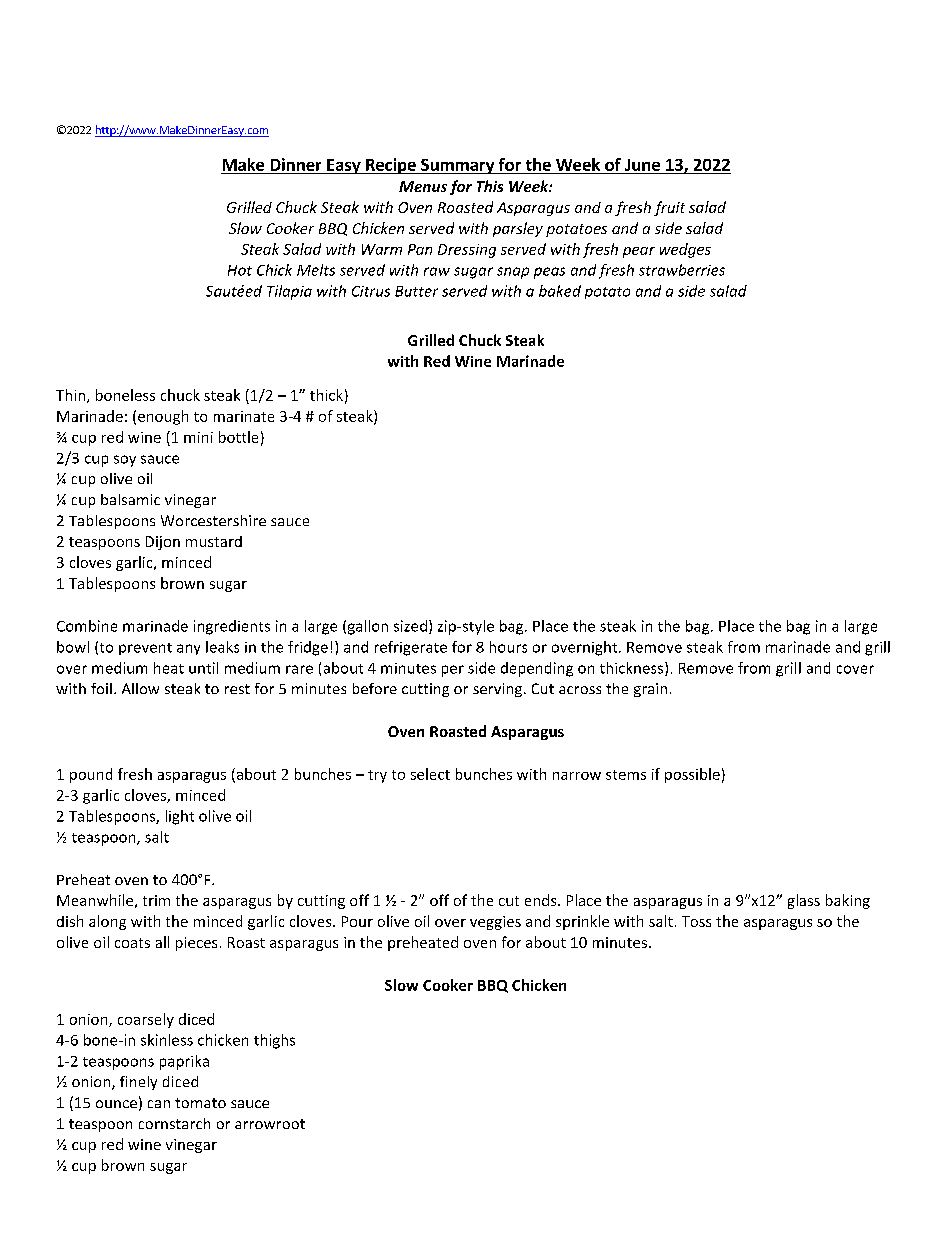 The width and height of the page is (952, 1233). What do you see at coordinates (669, 208) in the page?
I see `fruit` at bounding box center [669, 208].
